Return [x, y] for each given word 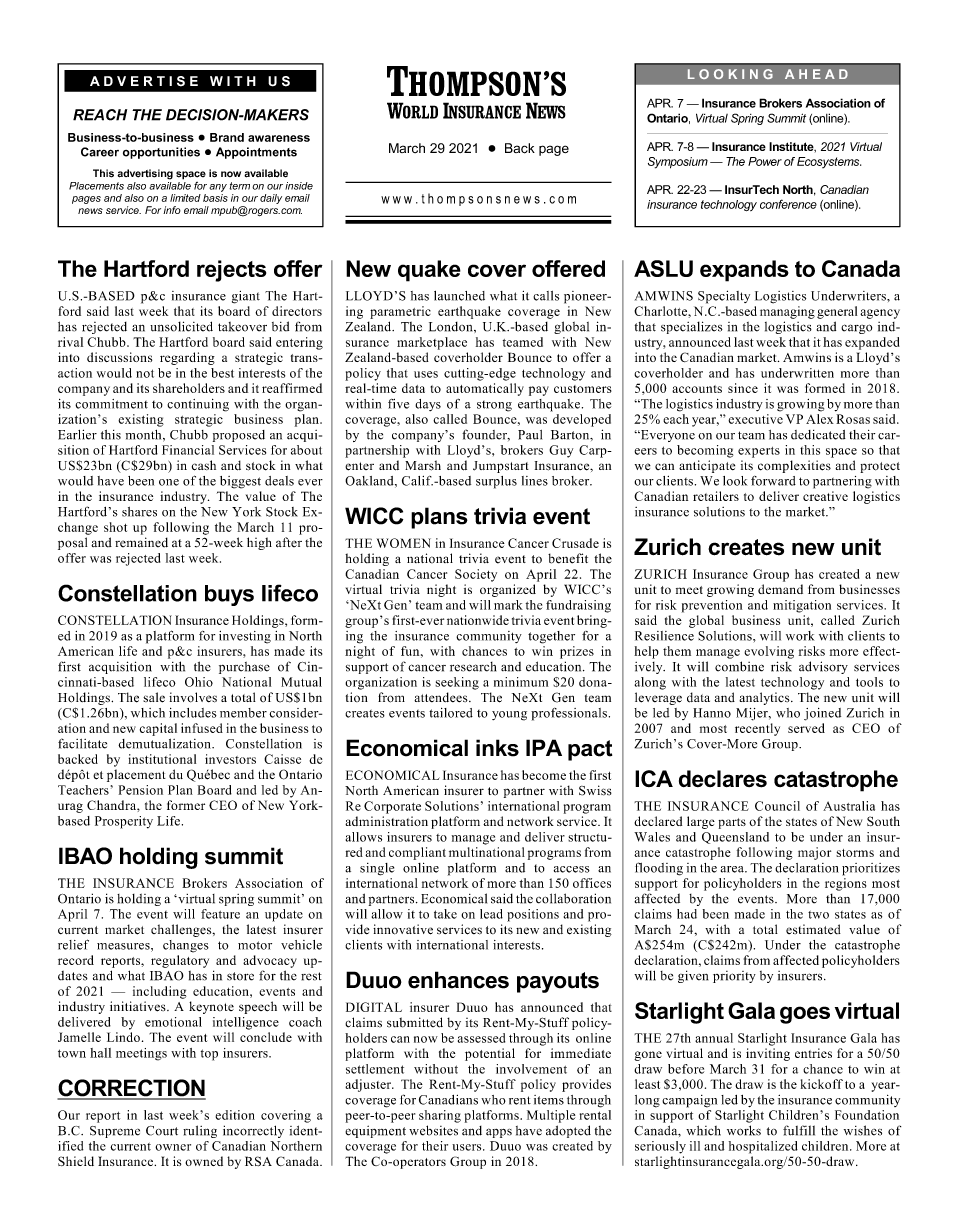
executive [755, 419]
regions [845, 884]
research [473, 667]
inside [299, 186]
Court [162, 1131]
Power [765, 161]
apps [499, 1133]
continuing [198, 405]
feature [220, 914]
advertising [145, 174]
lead [491, 914]
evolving [769, 652]
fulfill [799, 1130]
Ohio [199, 682]
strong [494, 406]
